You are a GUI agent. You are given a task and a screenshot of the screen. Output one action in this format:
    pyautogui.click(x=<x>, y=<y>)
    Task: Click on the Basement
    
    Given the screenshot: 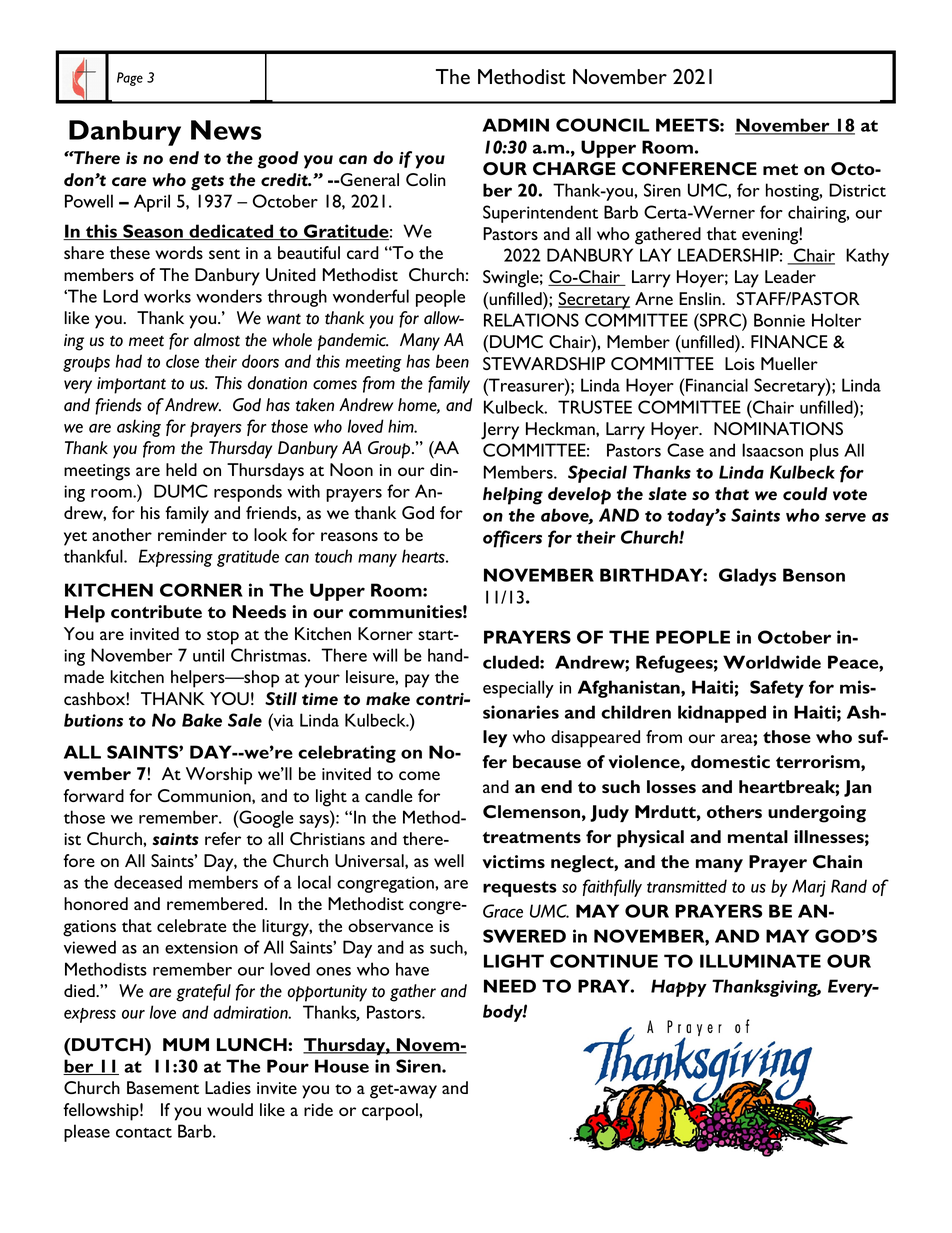 What is the action you would take?
    pyautogui.click(x=163, y=1087)
